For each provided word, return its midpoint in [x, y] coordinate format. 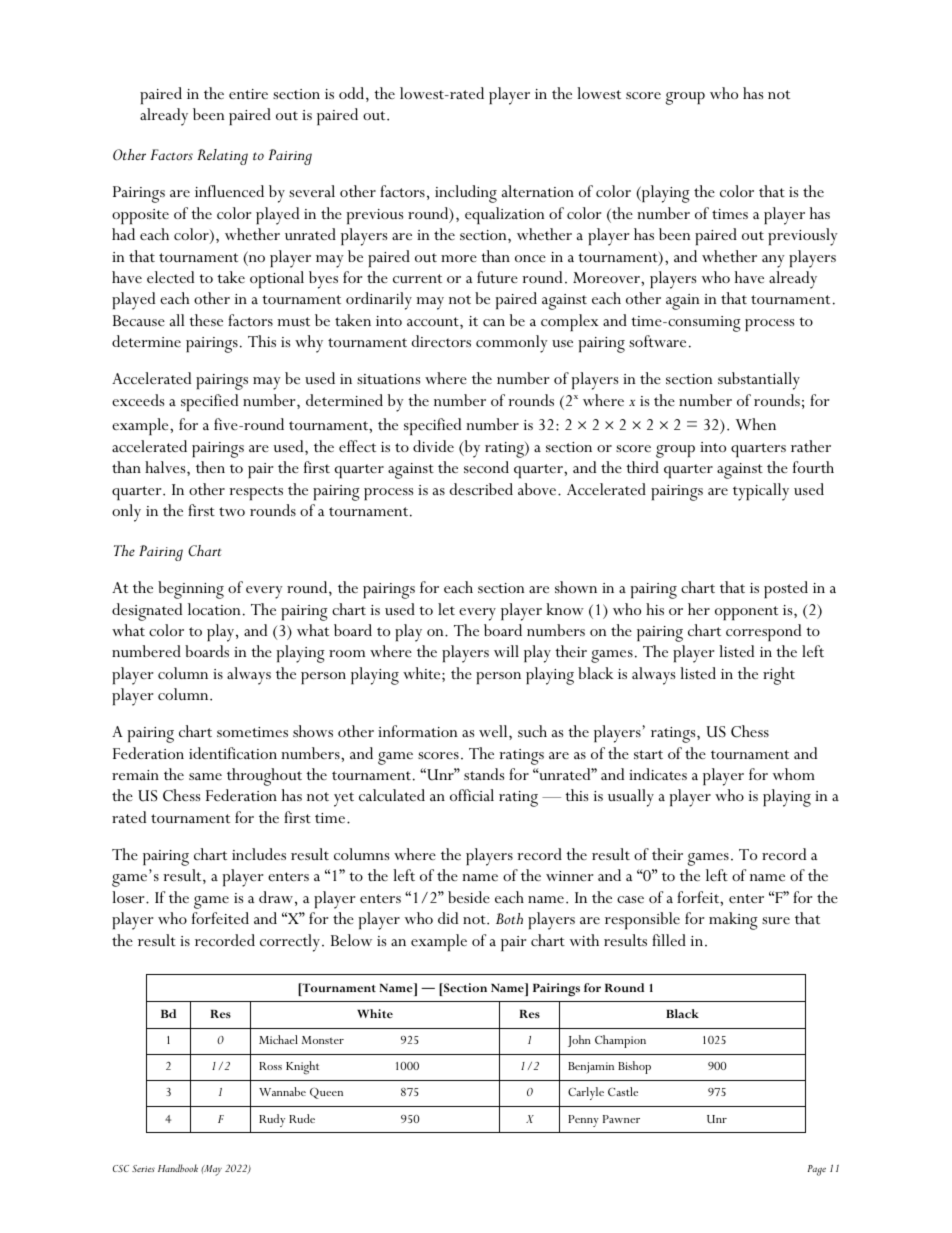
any [773, 261]
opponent [746, 613]
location [214, 609]
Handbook [178, 1168]
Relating [222, 157]
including [466, 194]
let [446, 609]
